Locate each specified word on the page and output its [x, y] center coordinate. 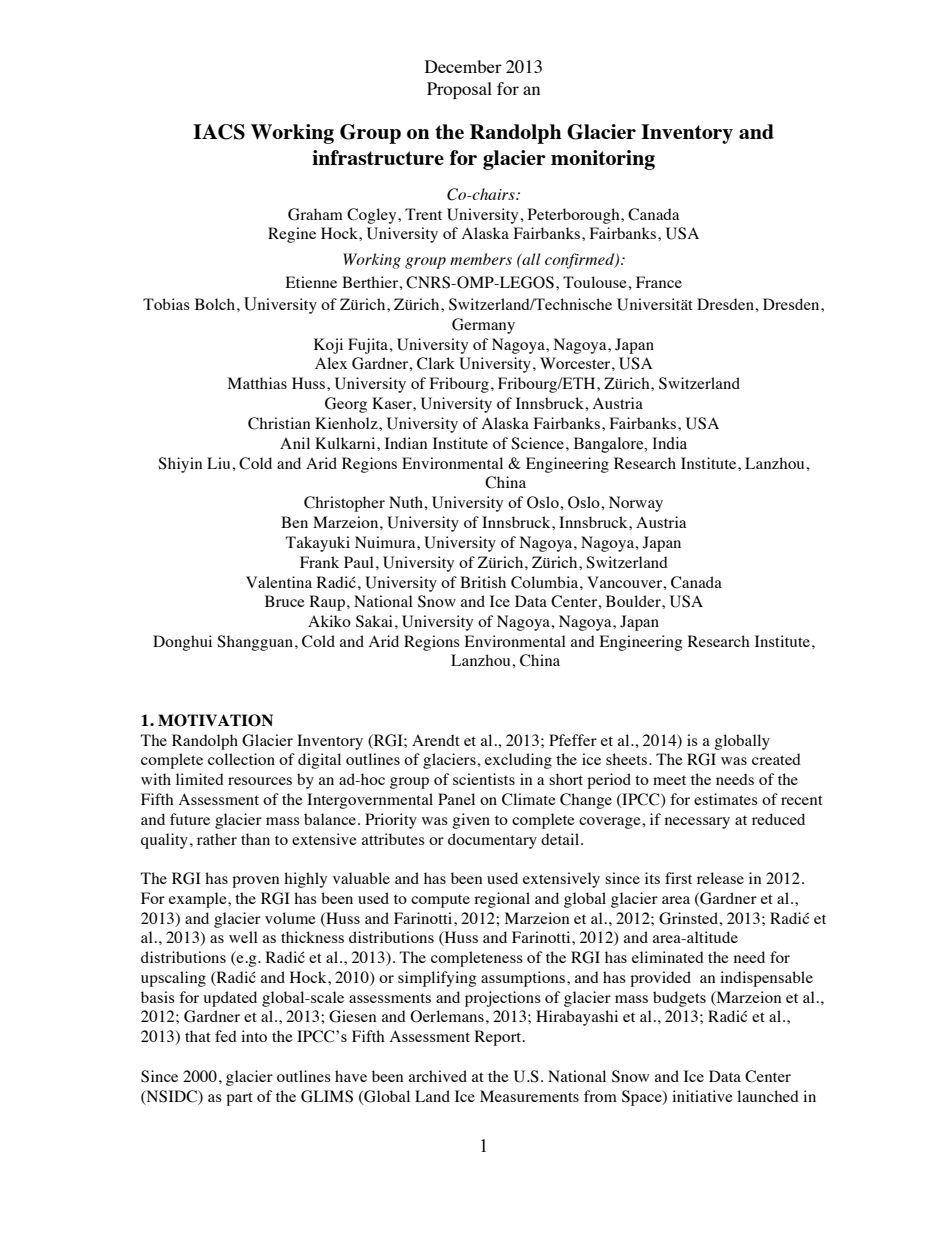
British [483, 582]
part [239, 1099]
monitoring [603, 160]
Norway [636, 504]
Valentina [279, 582]
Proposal [459, 90]
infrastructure [378, 157]
